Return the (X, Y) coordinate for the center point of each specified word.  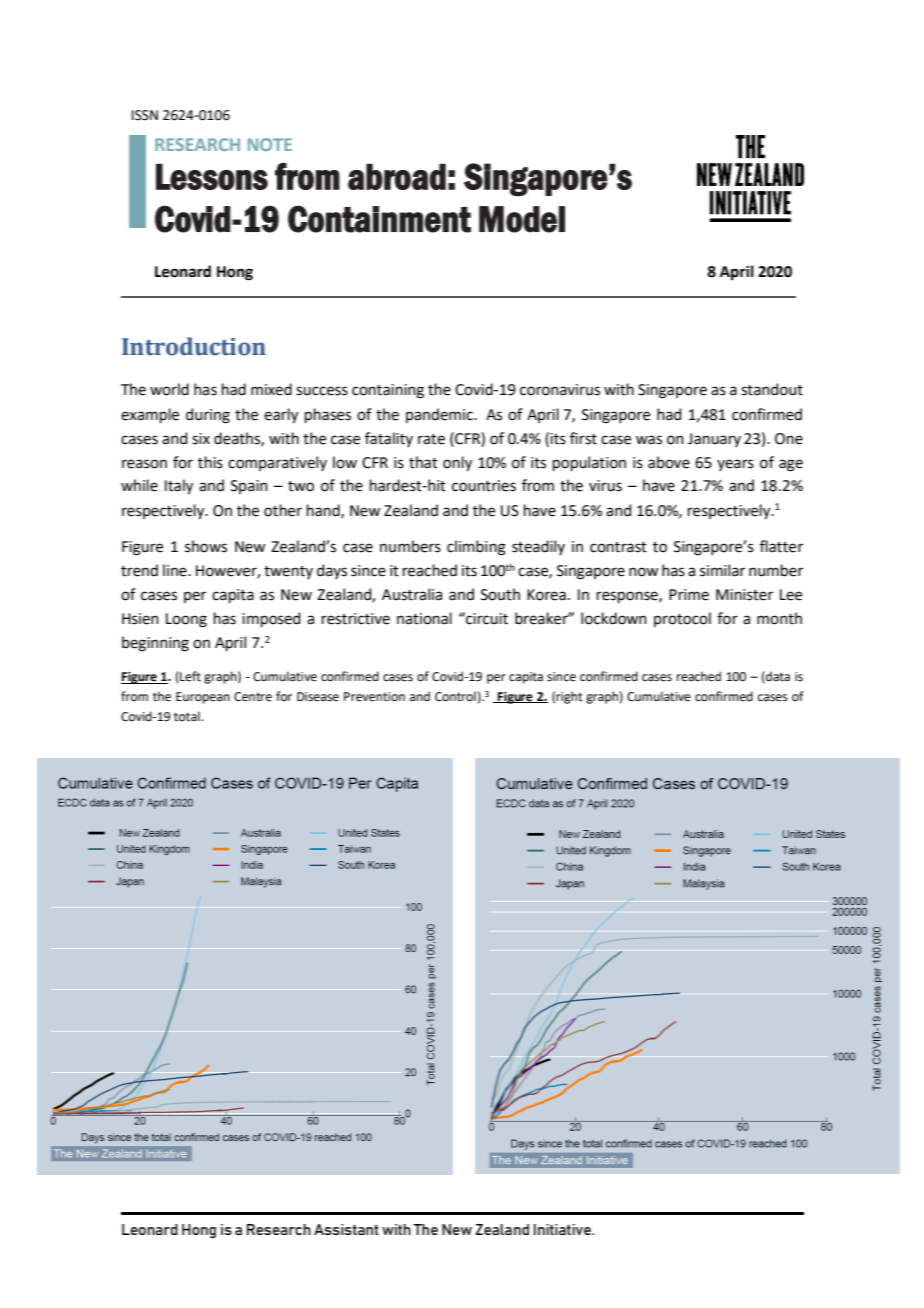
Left (189, 677)
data (777, 677)
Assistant (346, 1229)
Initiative (563, 1229)
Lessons (212, 177)
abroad (397, 177)
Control (455, 696)
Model (522, 219)
